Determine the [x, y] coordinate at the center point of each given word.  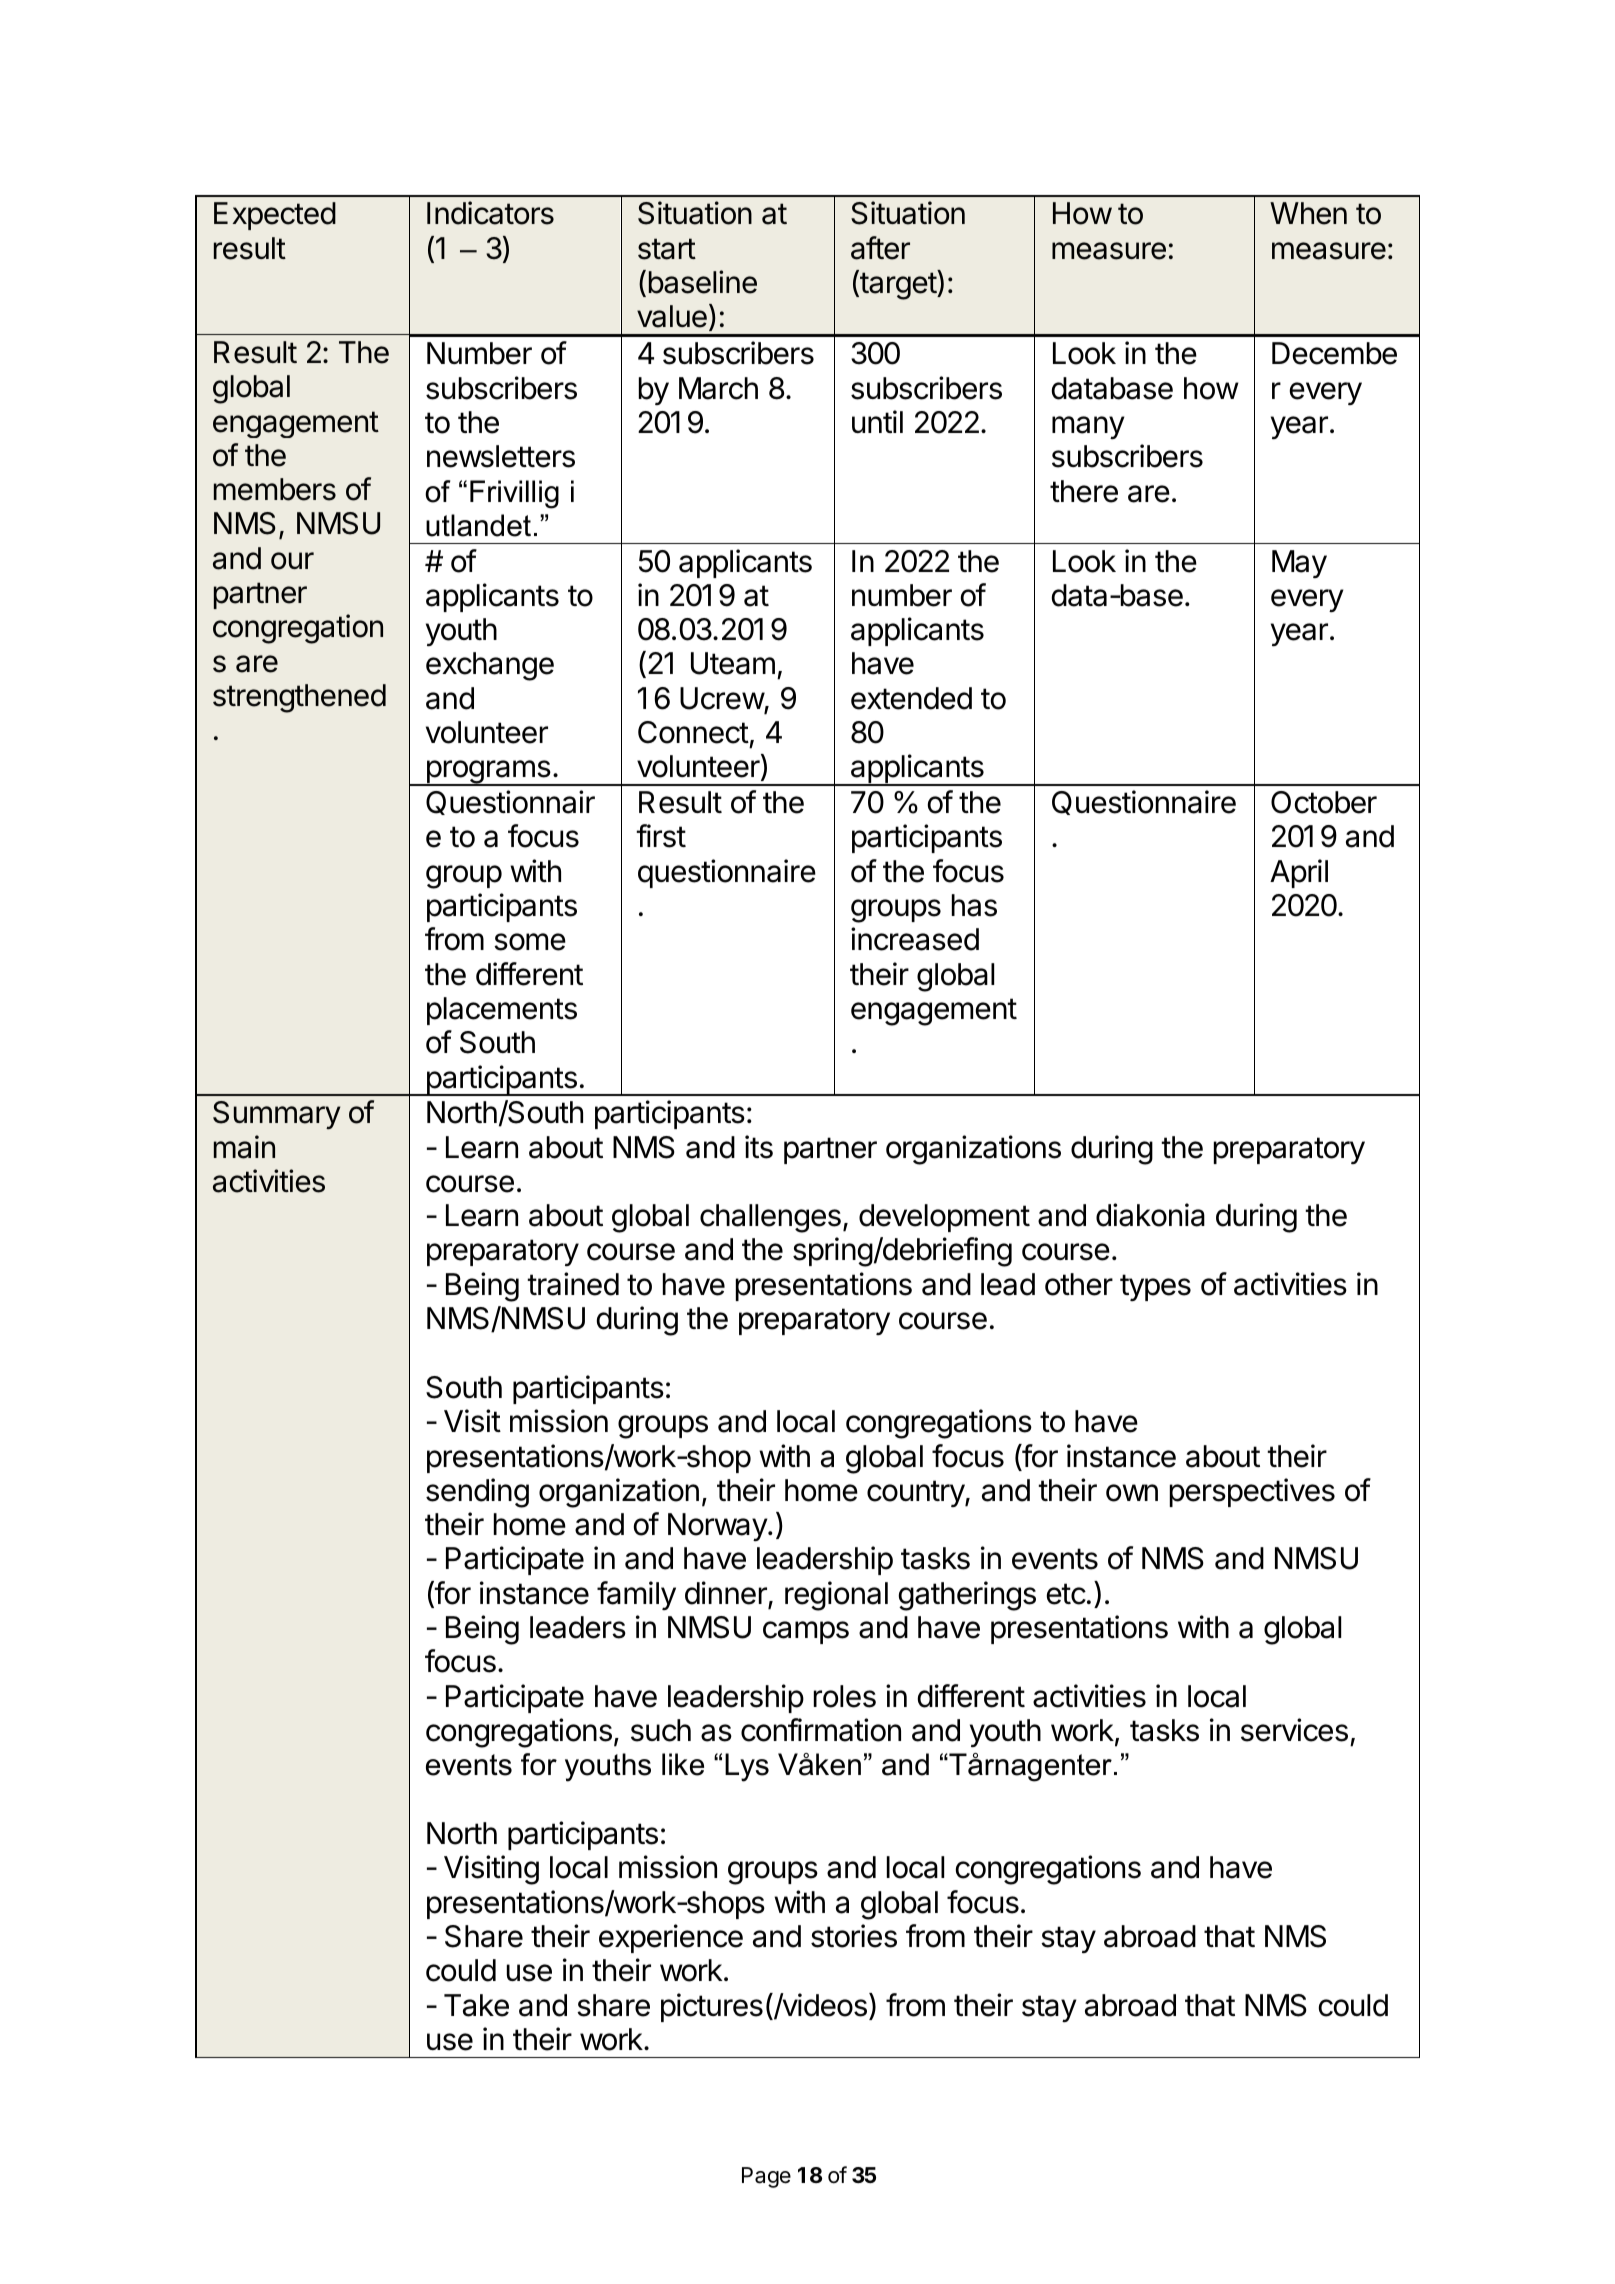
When [1308, 213]
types [1155, 1287]
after [880, 248]
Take [476, 2005]
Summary [276, 1115]
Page [766, 2177]
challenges [770, 1218]
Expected [275, 216]
